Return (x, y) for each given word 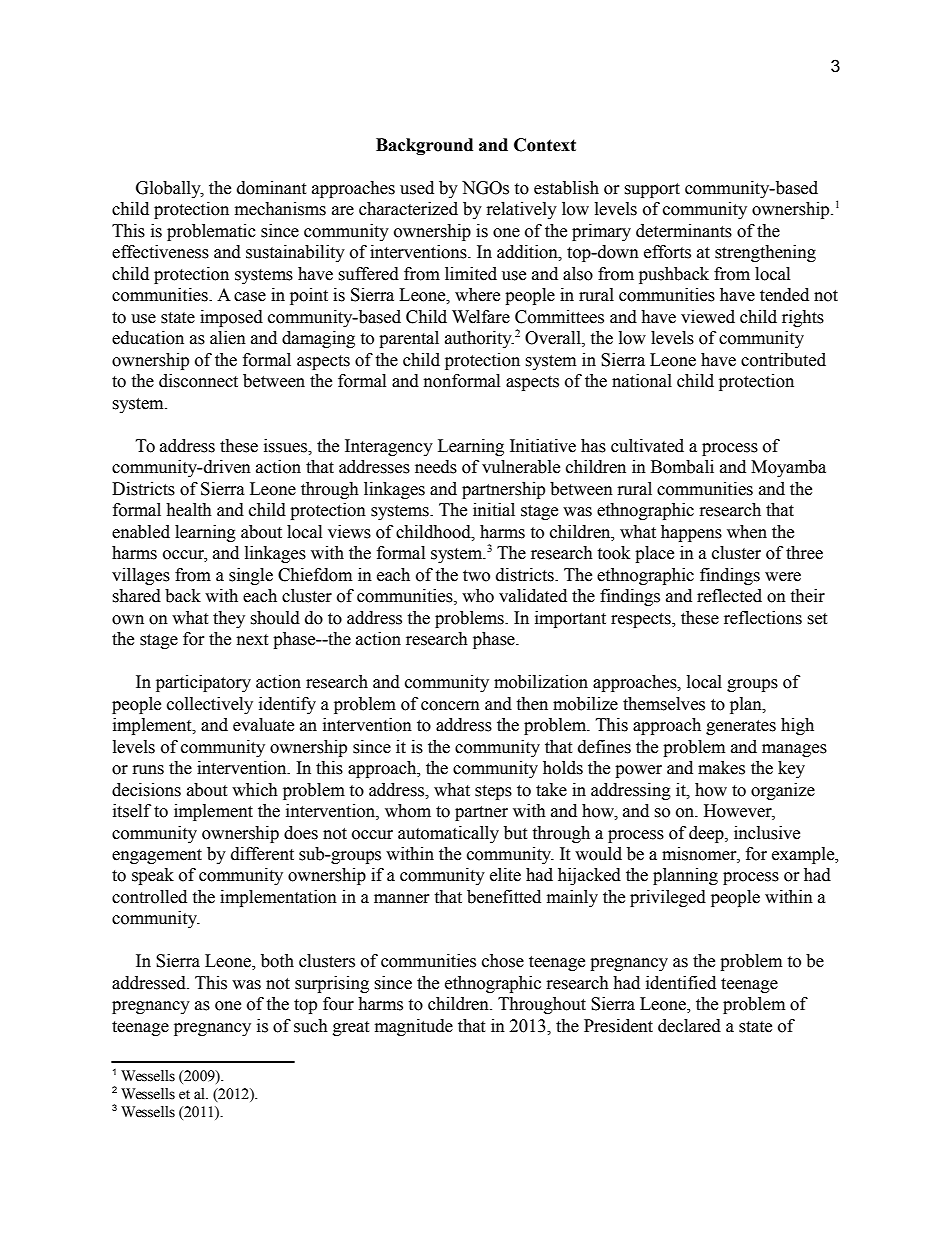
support (652, 190)
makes (721, 768)
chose (503, 961)
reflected (729, 596)
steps (493, 792)
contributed (783, 360)
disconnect (198, 381)
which (255, 790)
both (277, 961)
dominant (271, 188)
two (476, 576)
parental (409, 339)
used (417, 188)
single (251, 576)
